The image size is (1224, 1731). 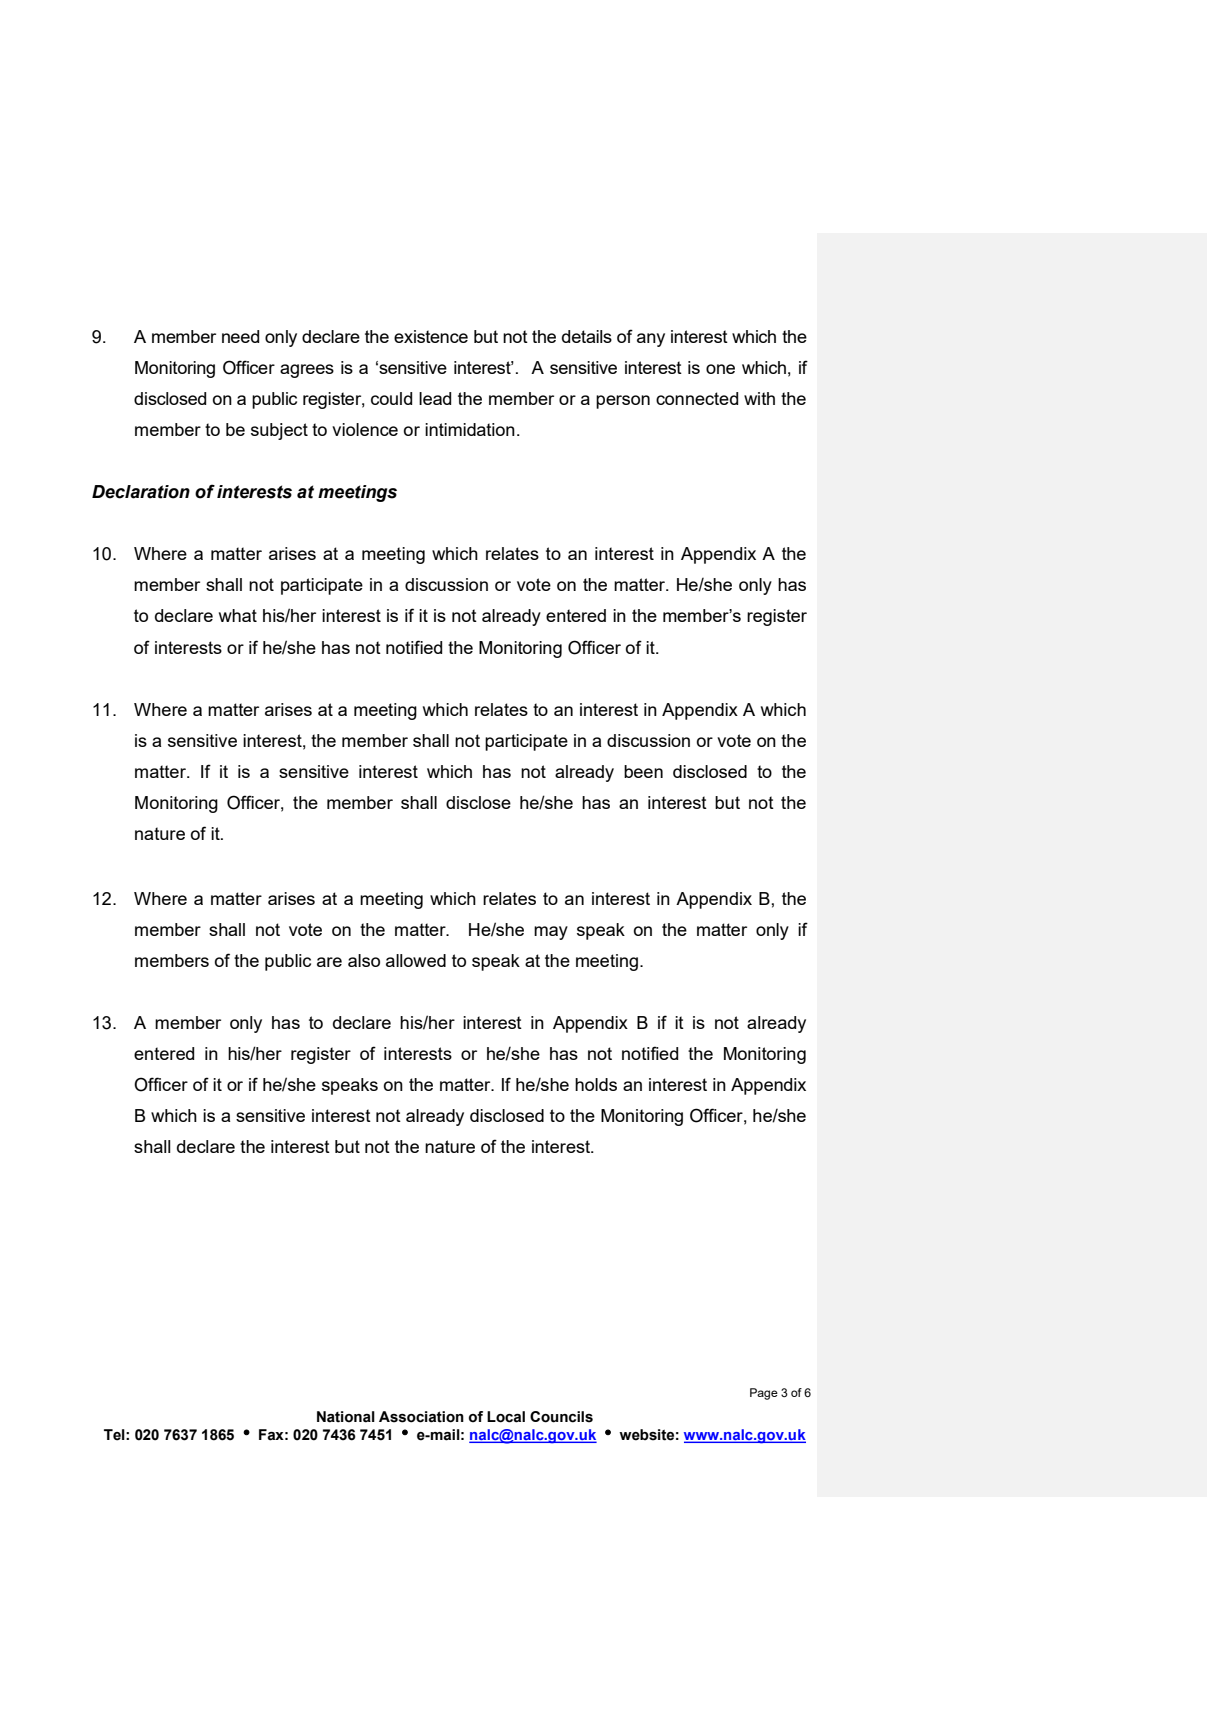 I want to click on Local, so click(x=506, y=1417).
